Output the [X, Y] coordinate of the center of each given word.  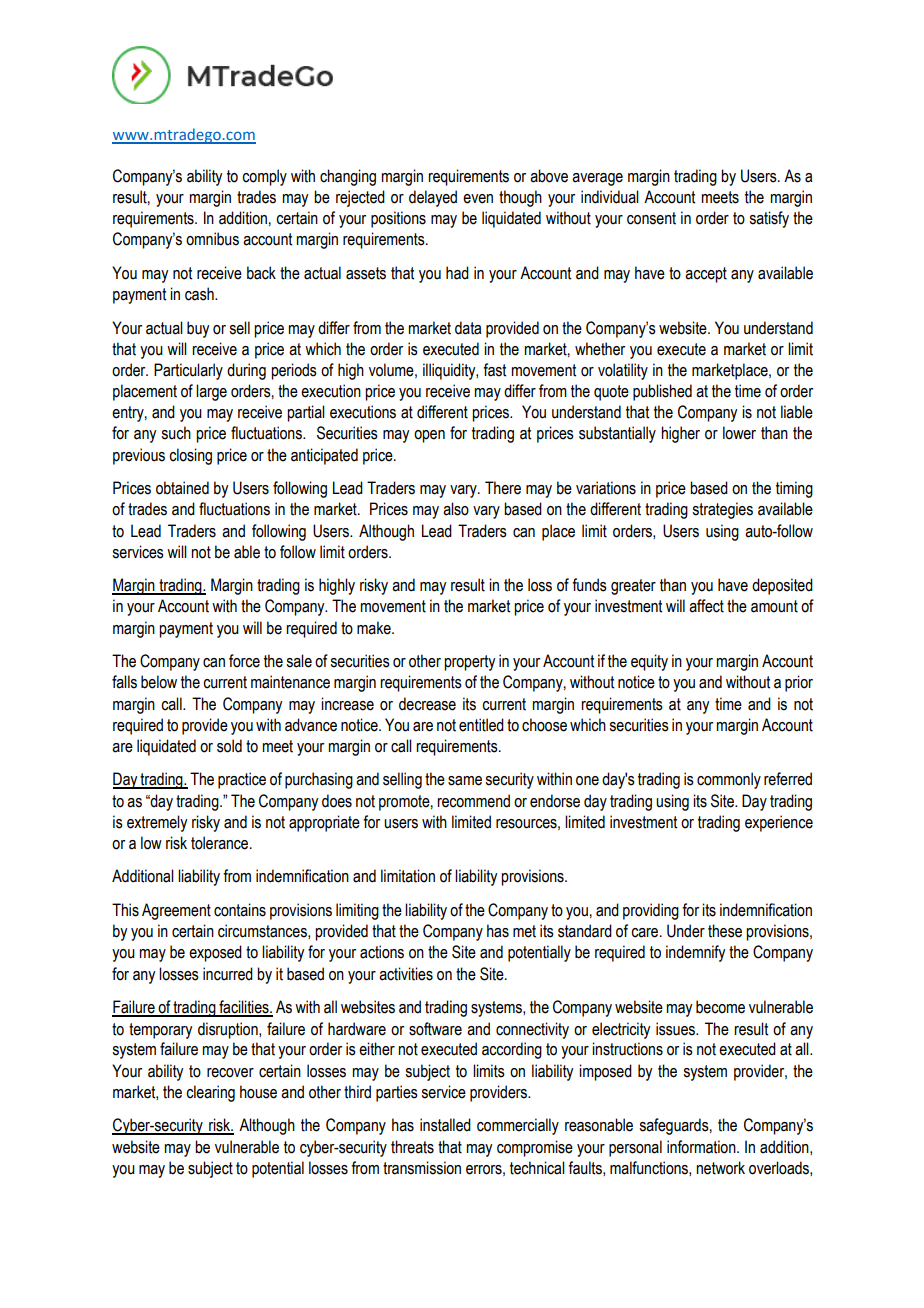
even [478, 199]
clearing [210, 1093]
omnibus [212, 239]
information [702, 1147]
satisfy [769, 219]
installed [445, 1125]
